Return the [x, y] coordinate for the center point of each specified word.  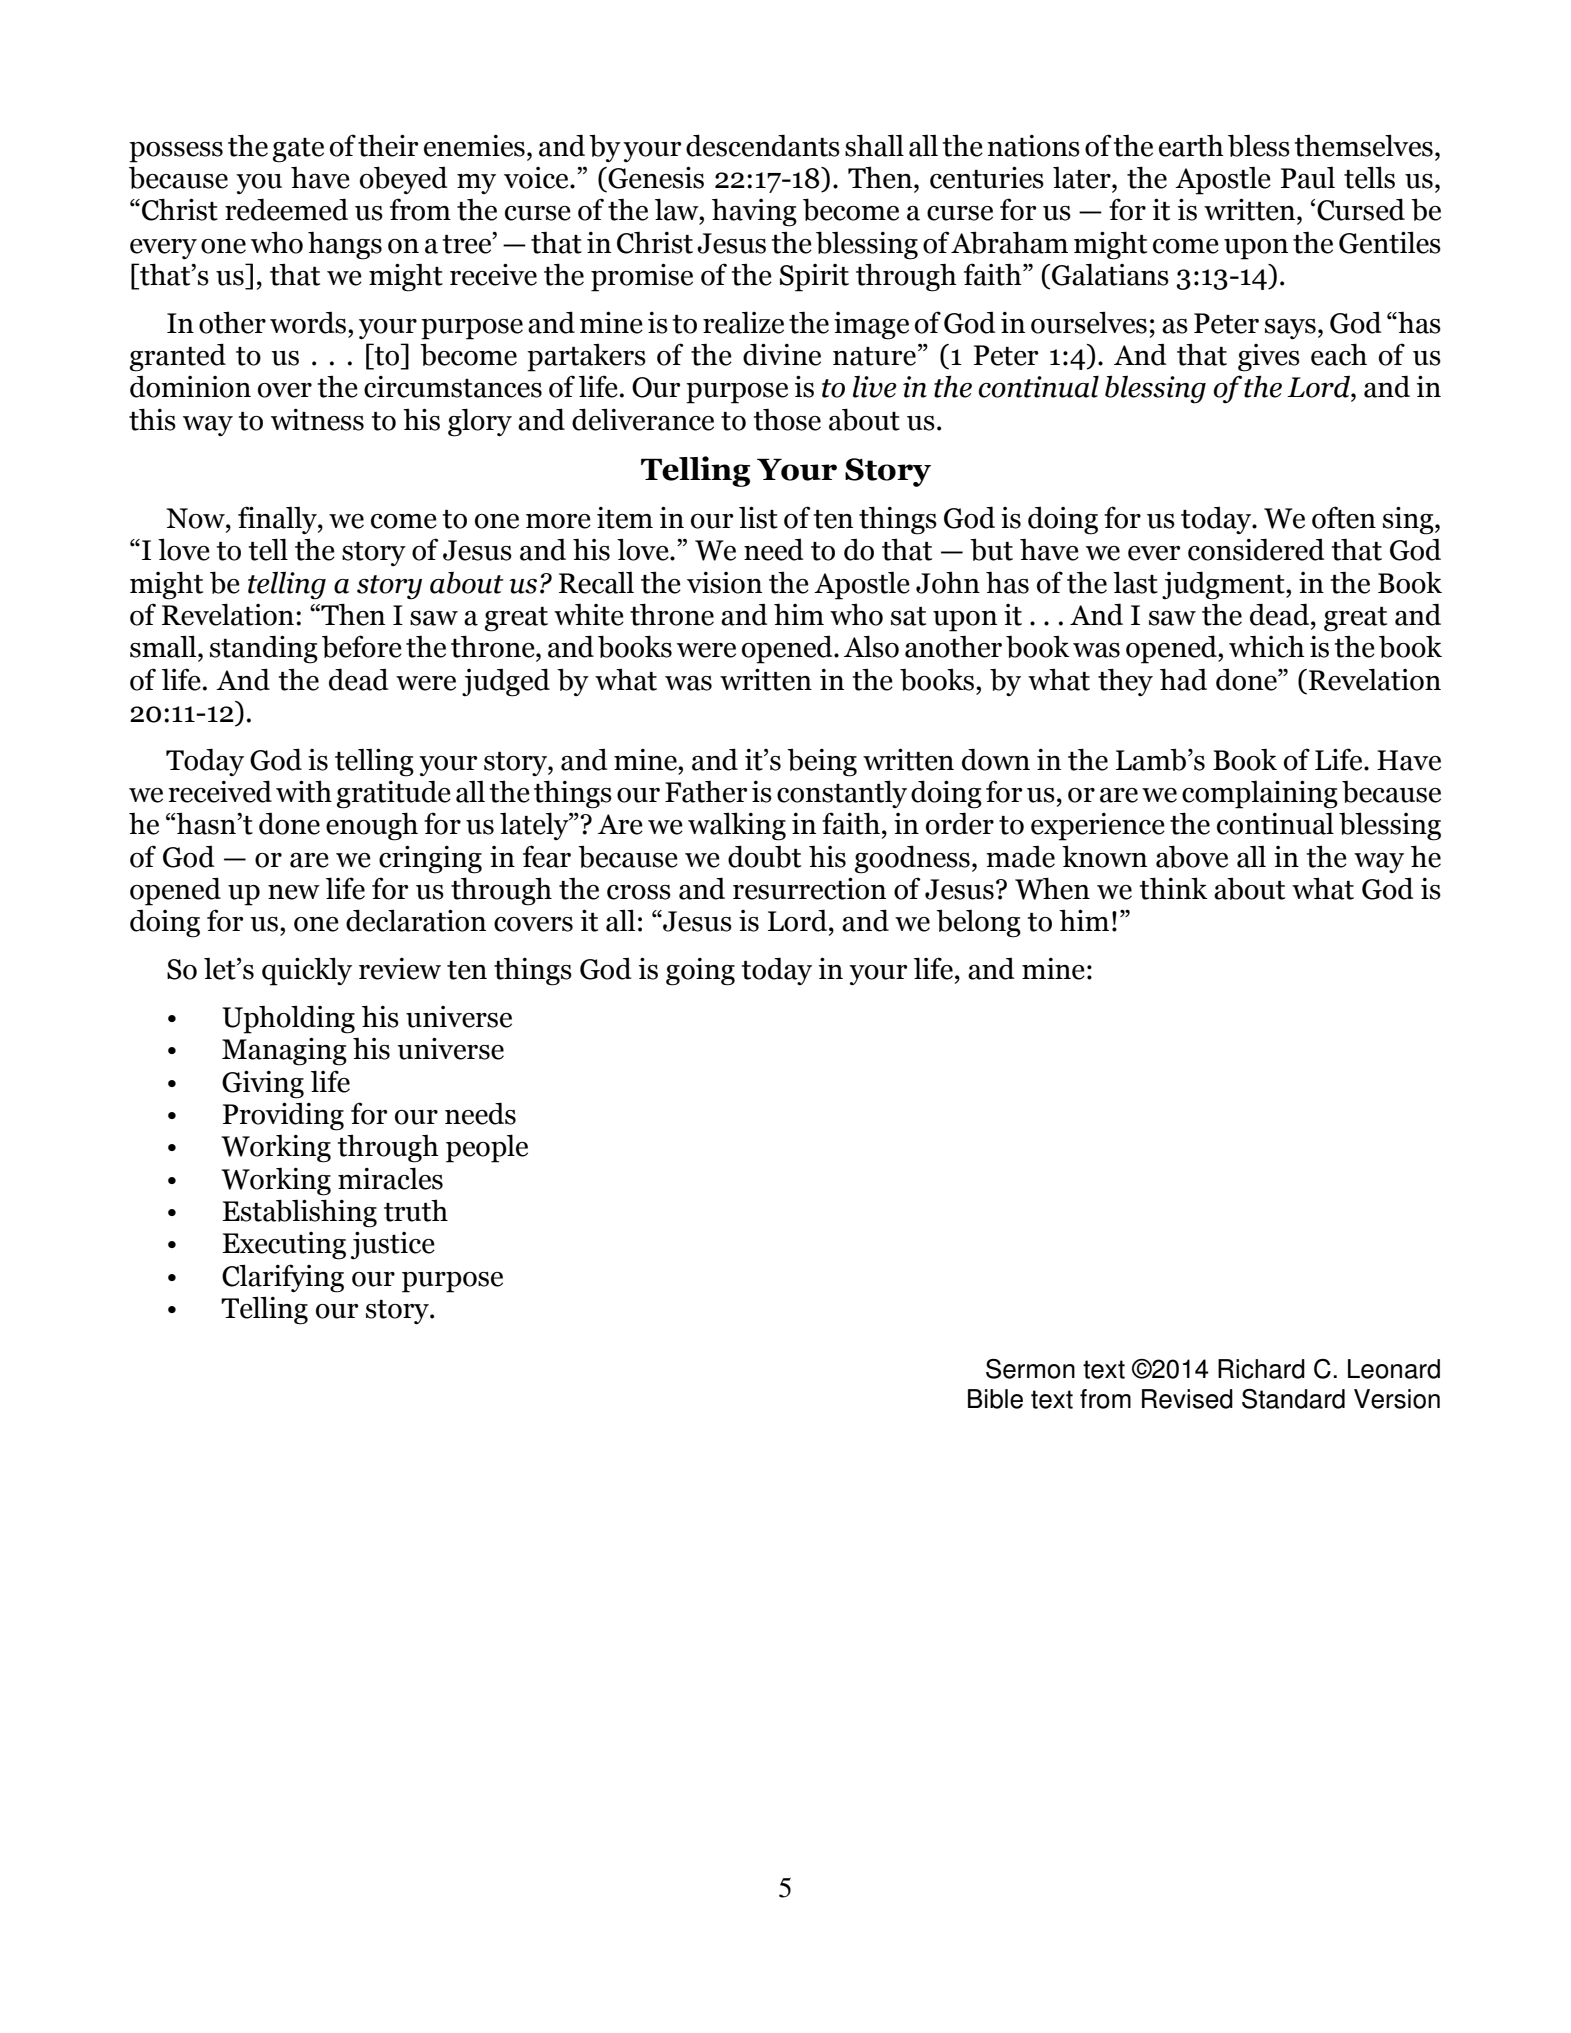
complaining [1260, 794]
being [822, 762]
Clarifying [283, 1278]
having [754, 212]
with [304, 791]
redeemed [286, 209]
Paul [1308, 178]
